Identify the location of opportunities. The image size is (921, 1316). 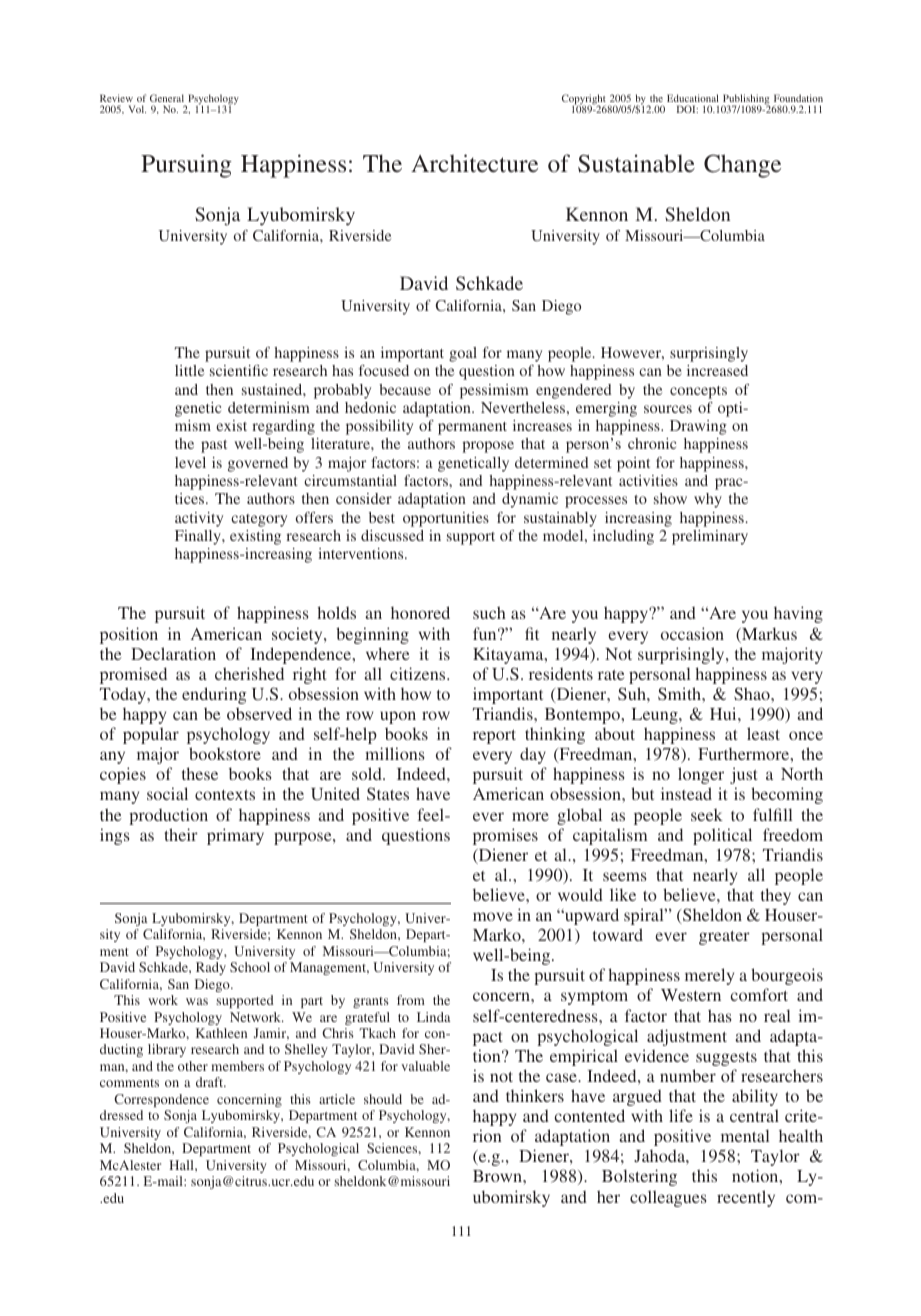
(446, 519).
